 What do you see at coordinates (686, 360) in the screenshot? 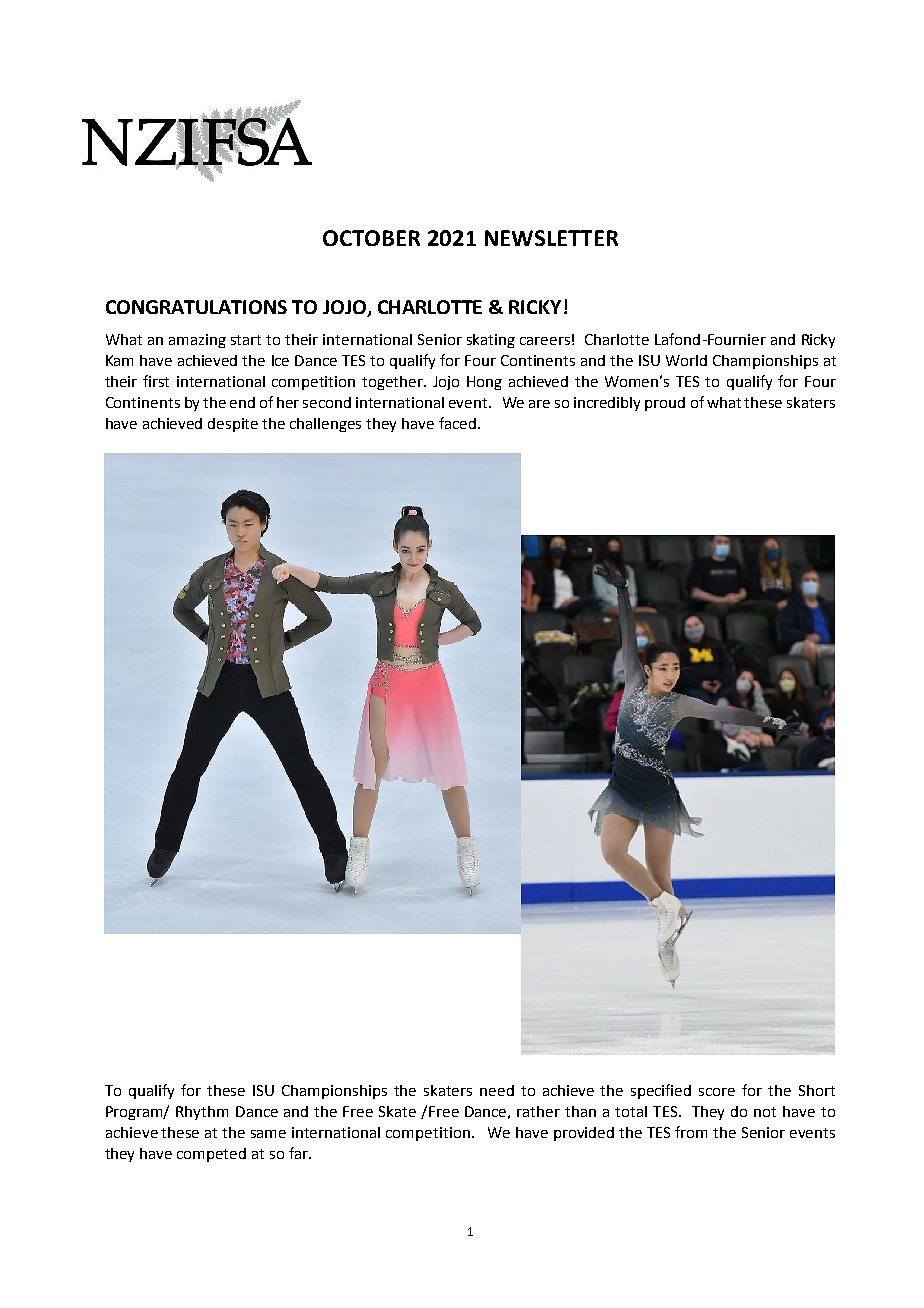
I see `World` at bounding box center [686, 360].
